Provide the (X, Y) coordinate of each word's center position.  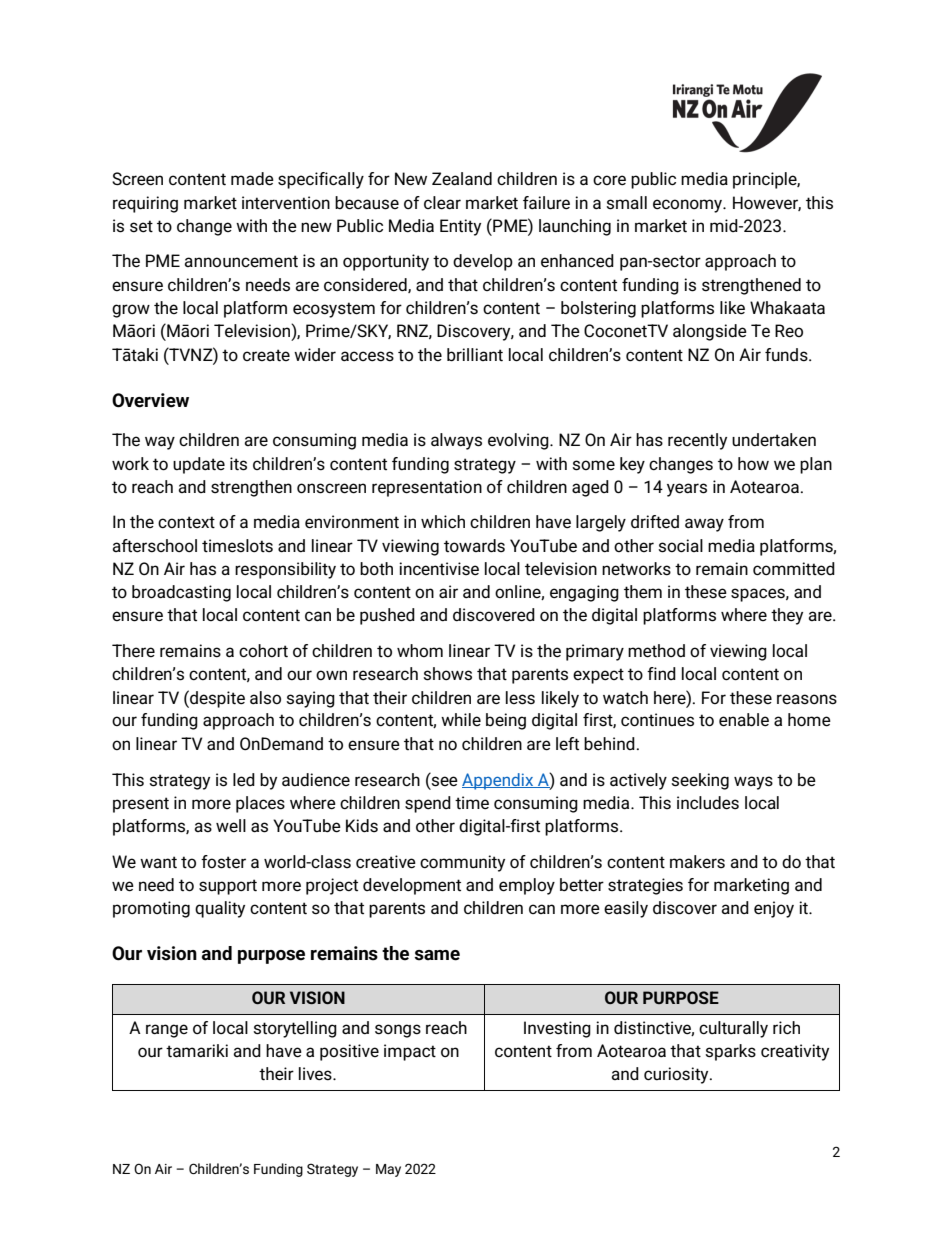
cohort (263, 651)
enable (744, 720)
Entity (460, 227)
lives (316, 1074)
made (252, 179)
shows (447, 674)
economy (689, 206)
